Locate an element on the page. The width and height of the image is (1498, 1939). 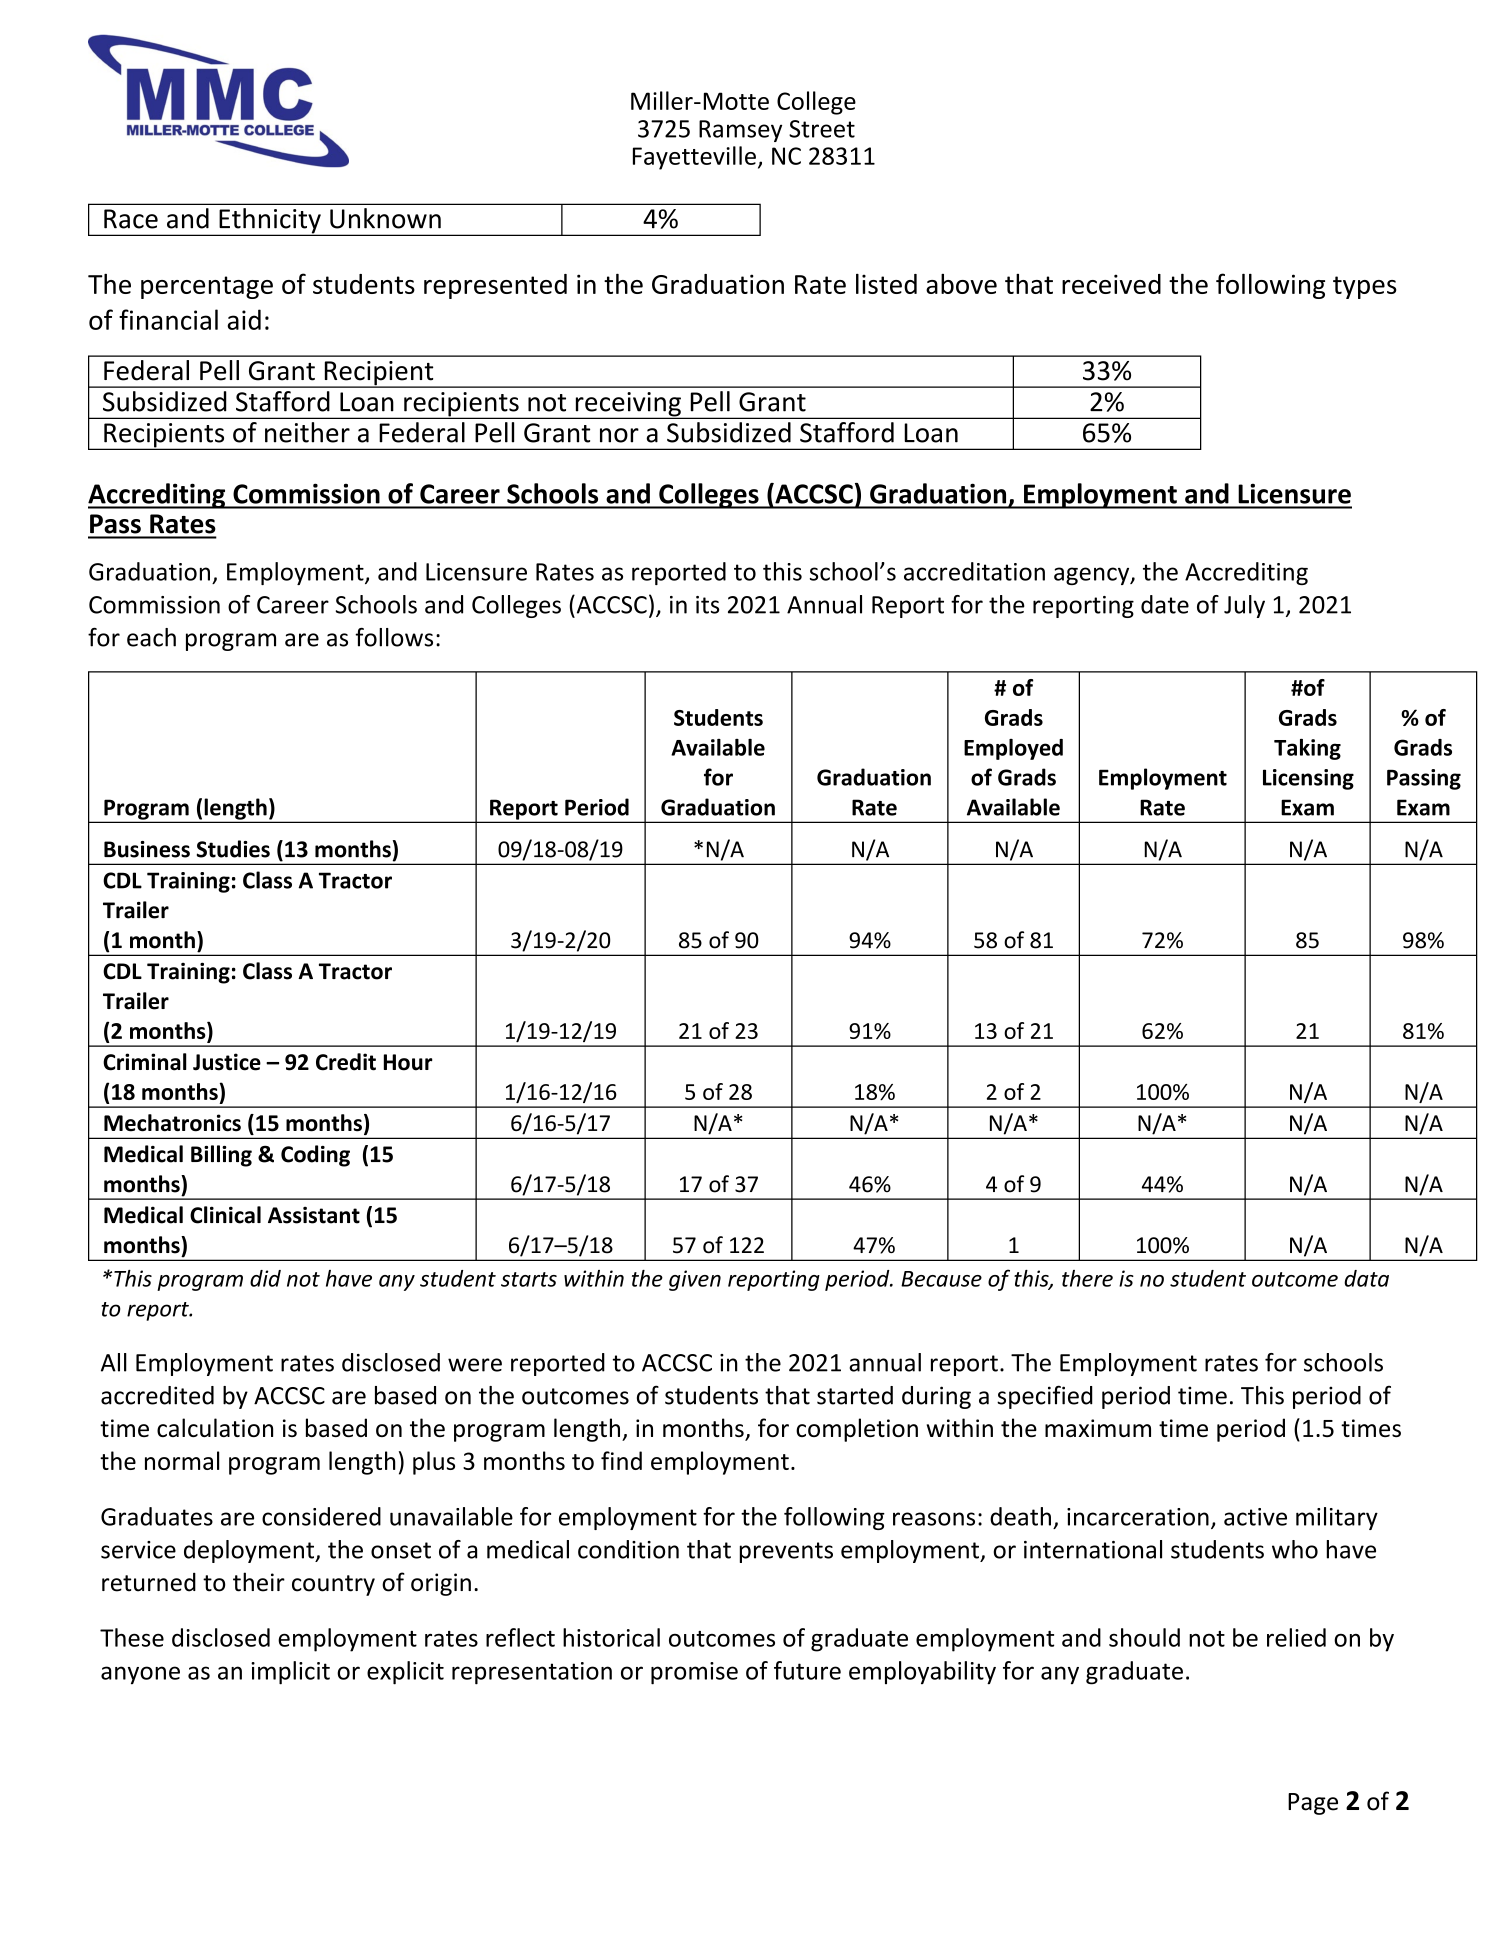
received is located at coordinates (1111, 284).
